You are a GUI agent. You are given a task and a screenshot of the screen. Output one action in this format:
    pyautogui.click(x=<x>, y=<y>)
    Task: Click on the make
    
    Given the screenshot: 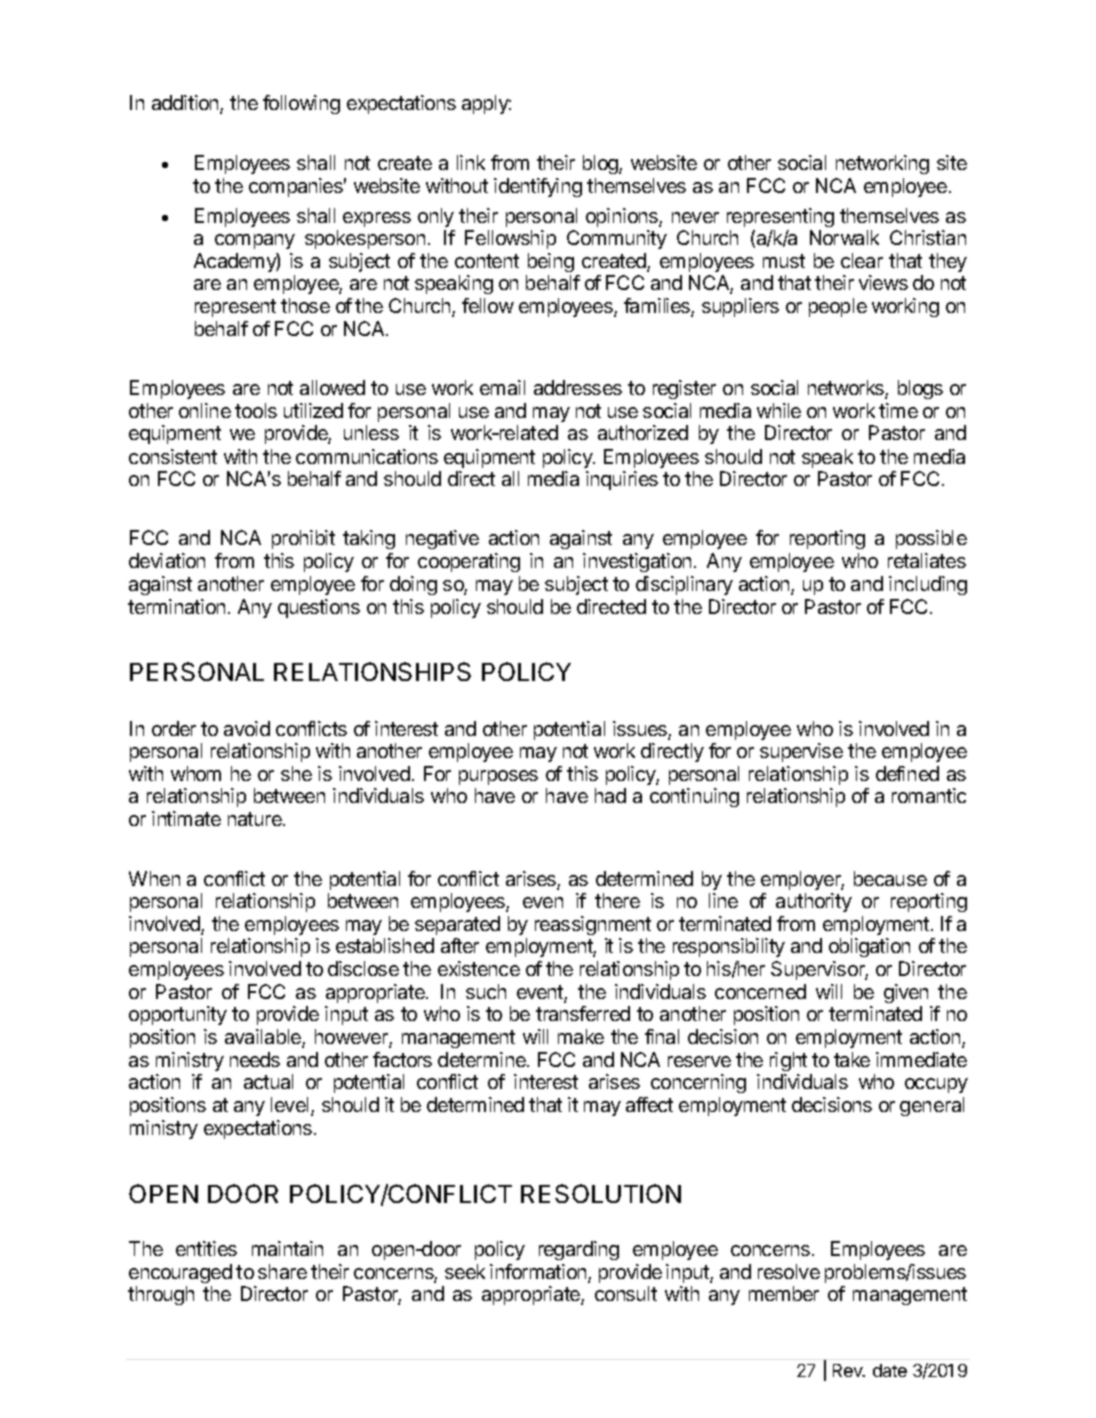 What is the action you would take?
    pyautogui.click(x=581, y=1036)
